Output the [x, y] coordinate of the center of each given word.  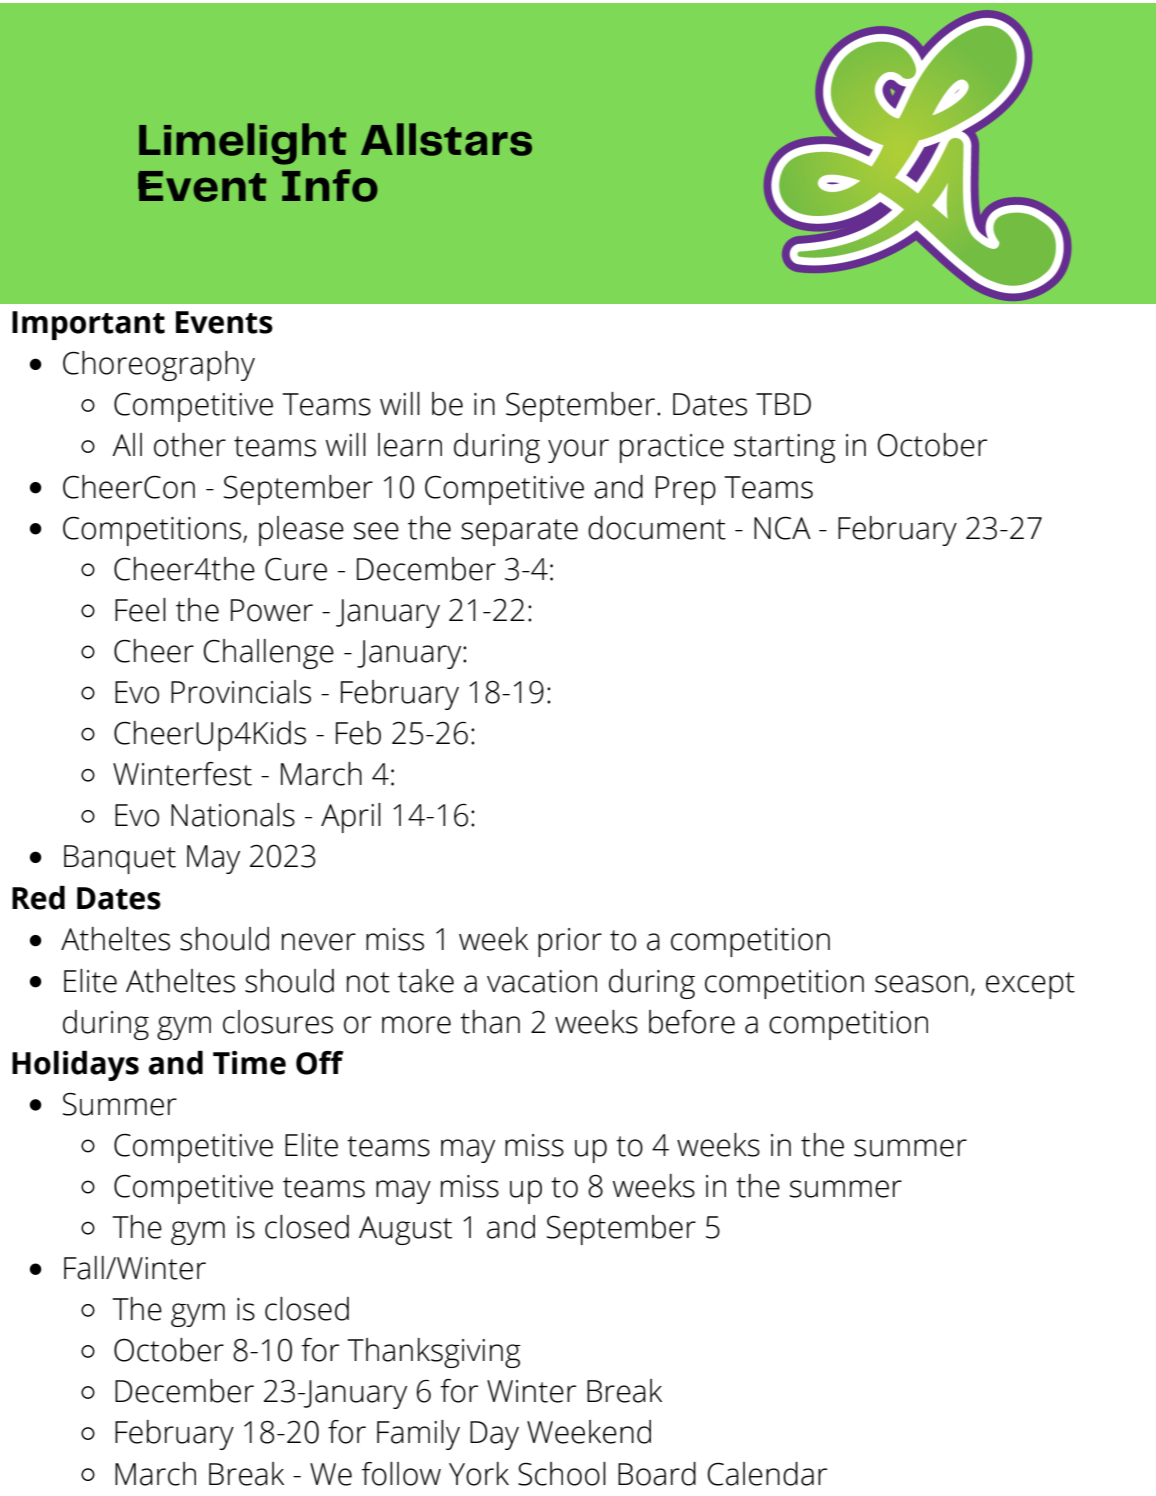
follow [401, 1474]
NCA [782, 528]
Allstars [446, 139]
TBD [783, 404]
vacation [542, 981]
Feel [140, 610]
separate [519, 532]
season [921, 984]
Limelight [242, 144]
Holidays [75, 1066]
